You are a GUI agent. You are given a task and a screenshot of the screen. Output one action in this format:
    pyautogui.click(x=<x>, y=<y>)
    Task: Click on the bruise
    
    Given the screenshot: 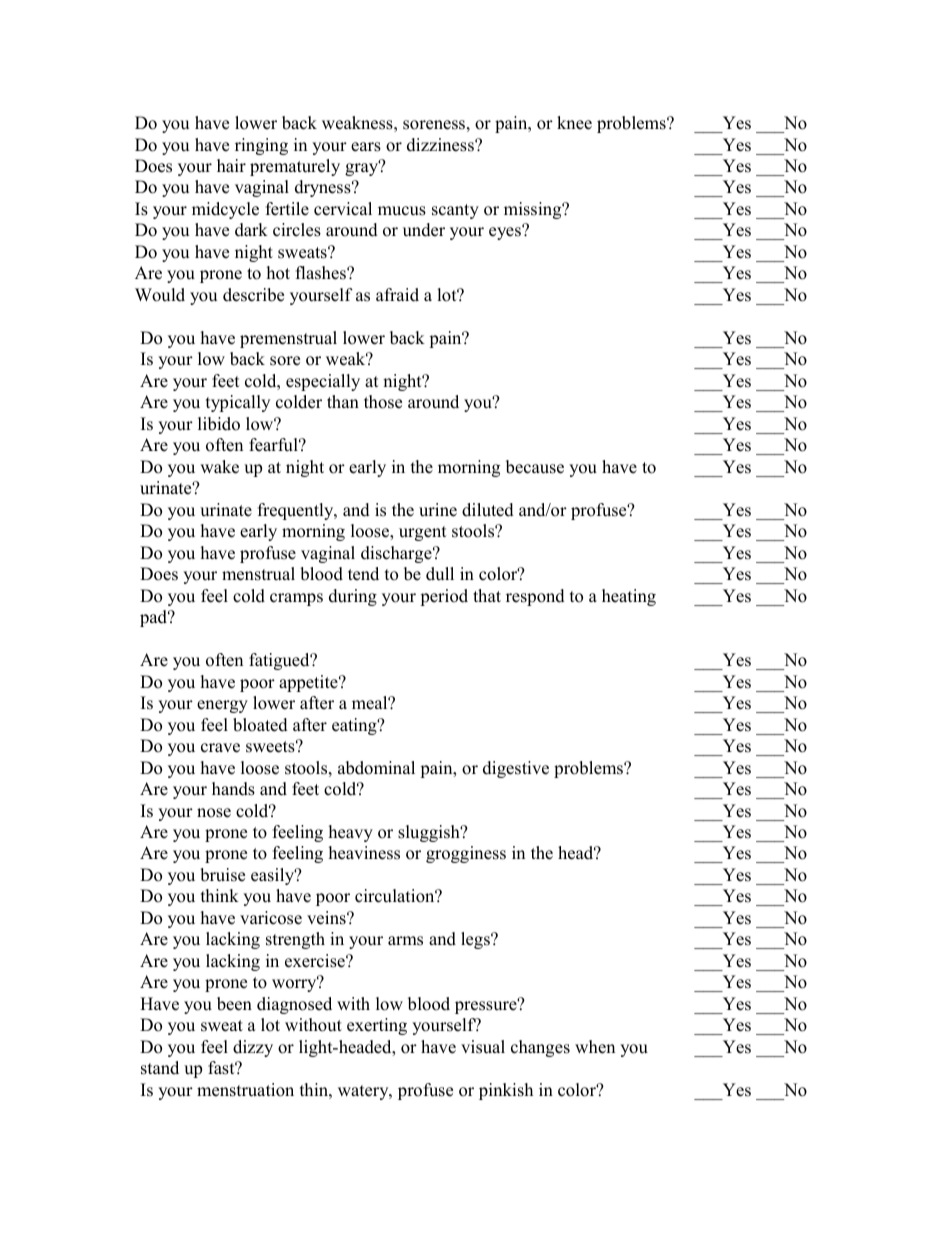 What is the action you would take?
    pyautogui.click(x=222, y=875)
